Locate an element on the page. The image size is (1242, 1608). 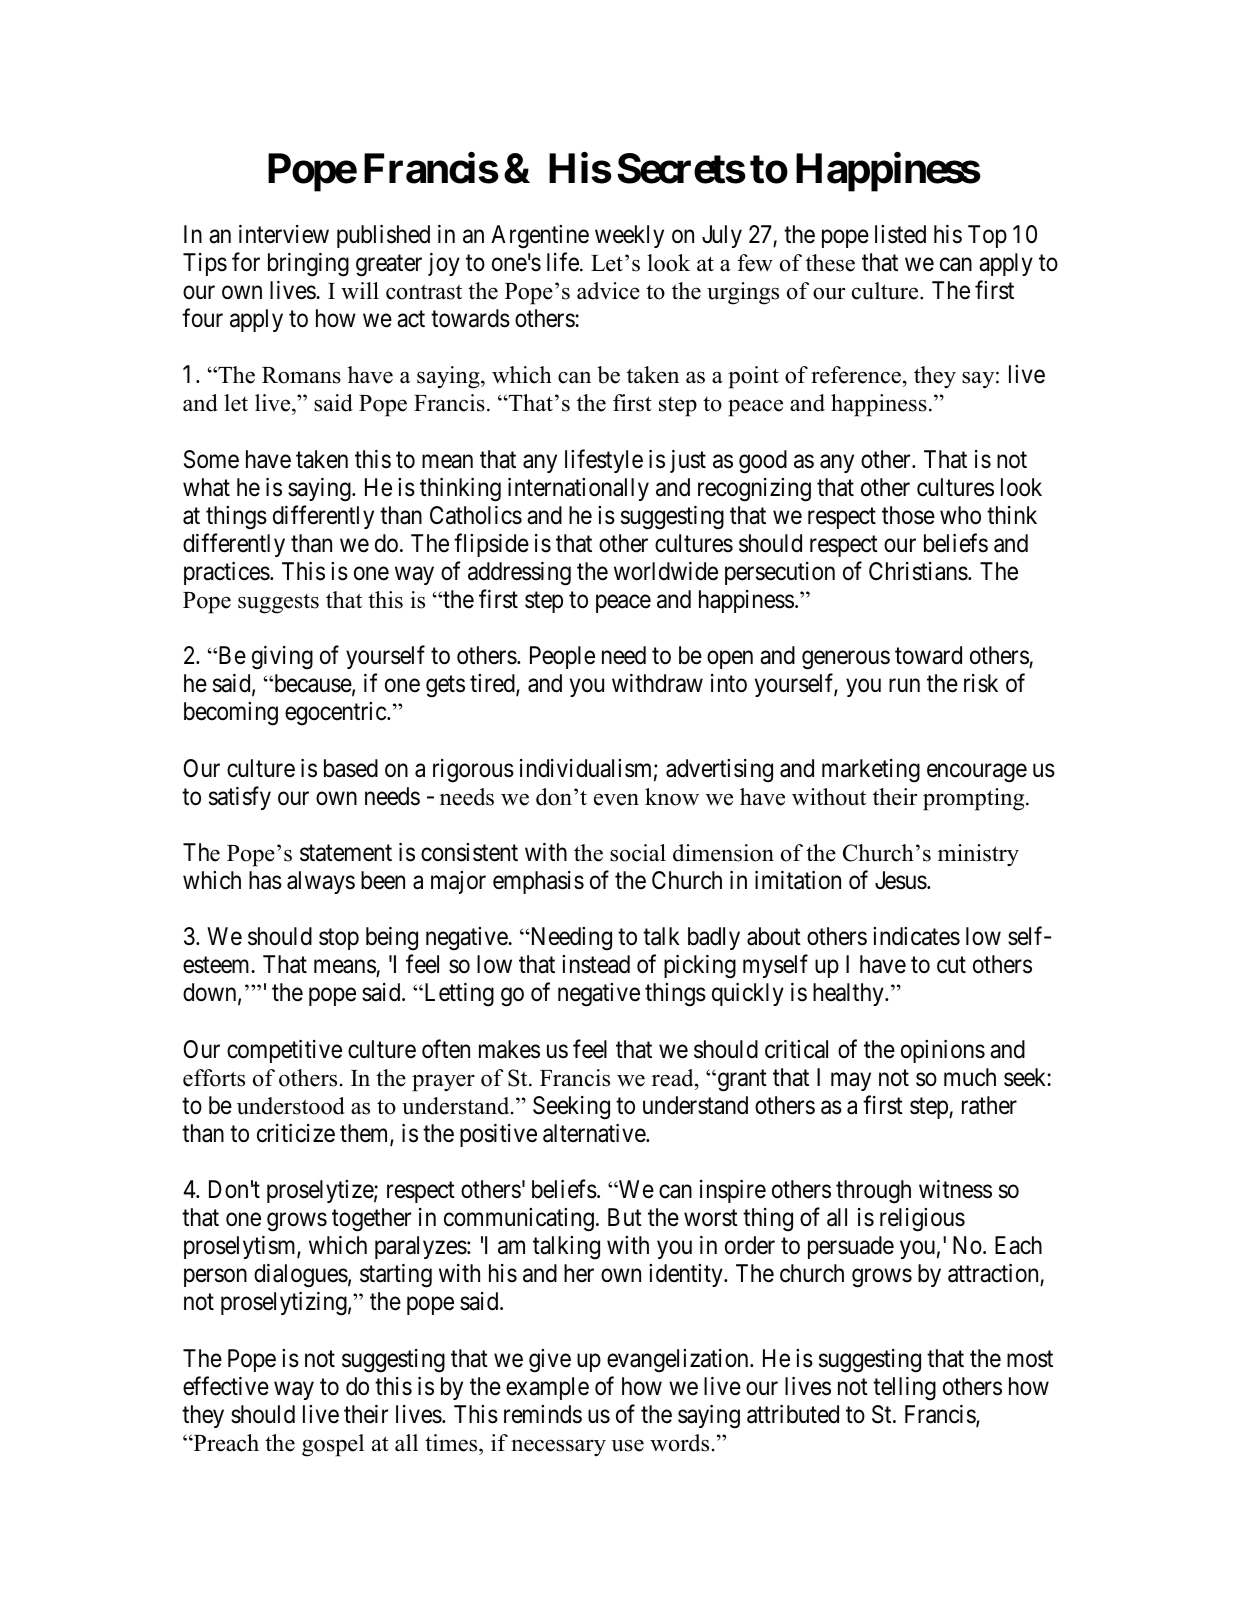
reminds is located at coordinates (543, 1414).
